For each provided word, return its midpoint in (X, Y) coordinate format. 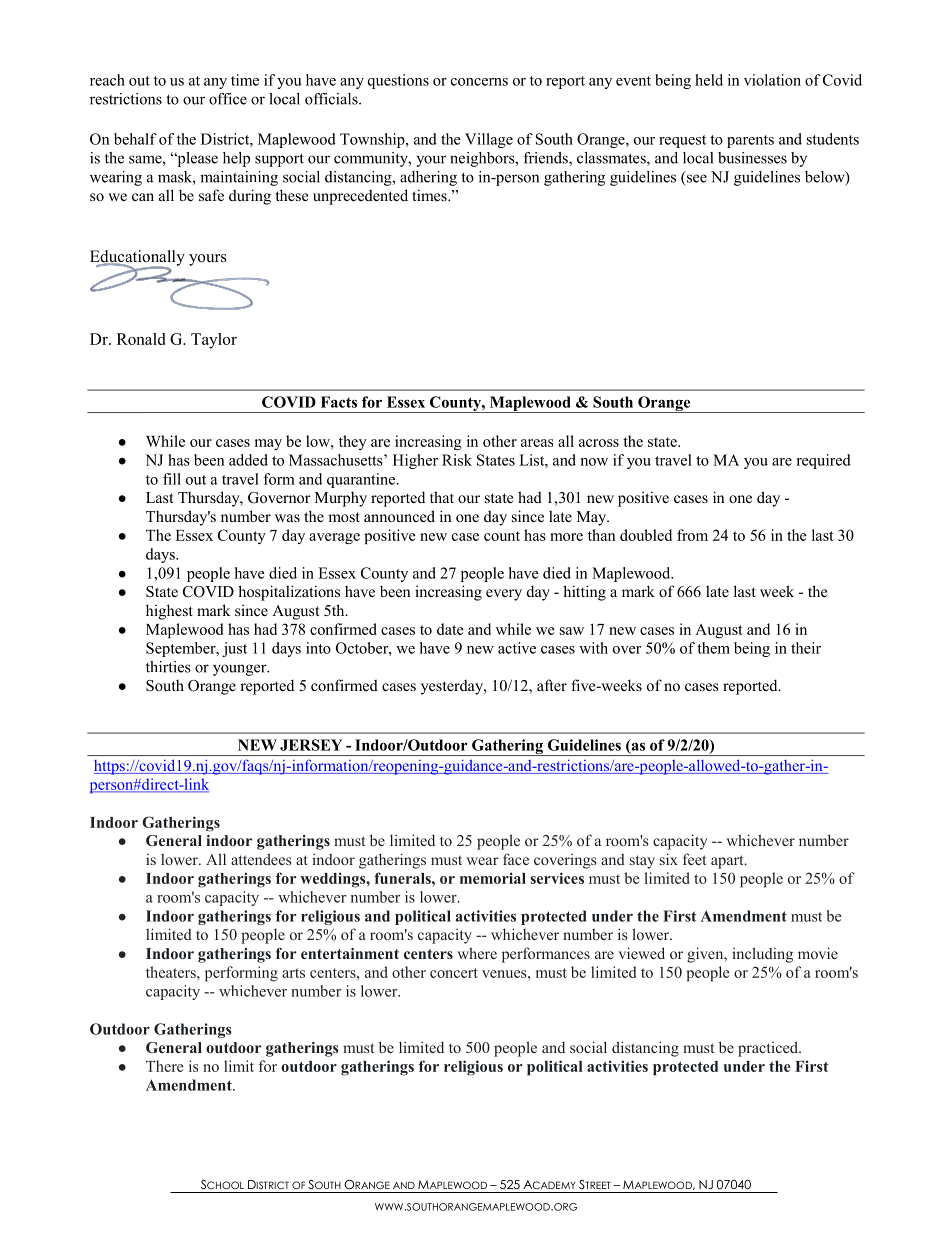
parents (750, 141)
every (504, 595)
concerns (479, 82)
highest (169, 612)
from (692, 535)
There (164, 1066)
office (228, 99)
